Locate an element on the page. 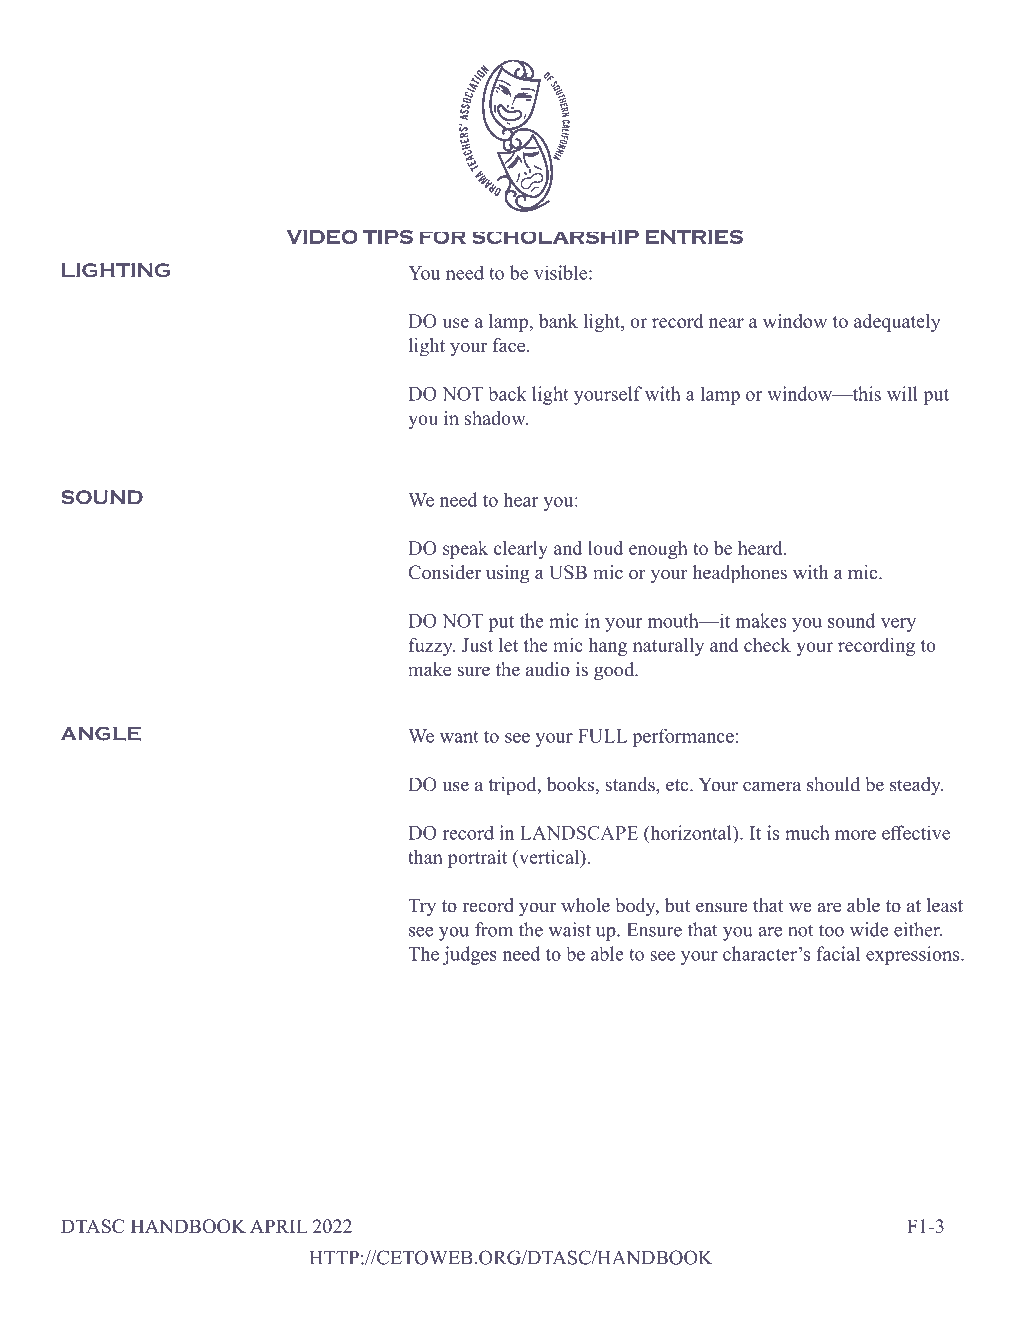  judges is located at coordinates (470, 955).
